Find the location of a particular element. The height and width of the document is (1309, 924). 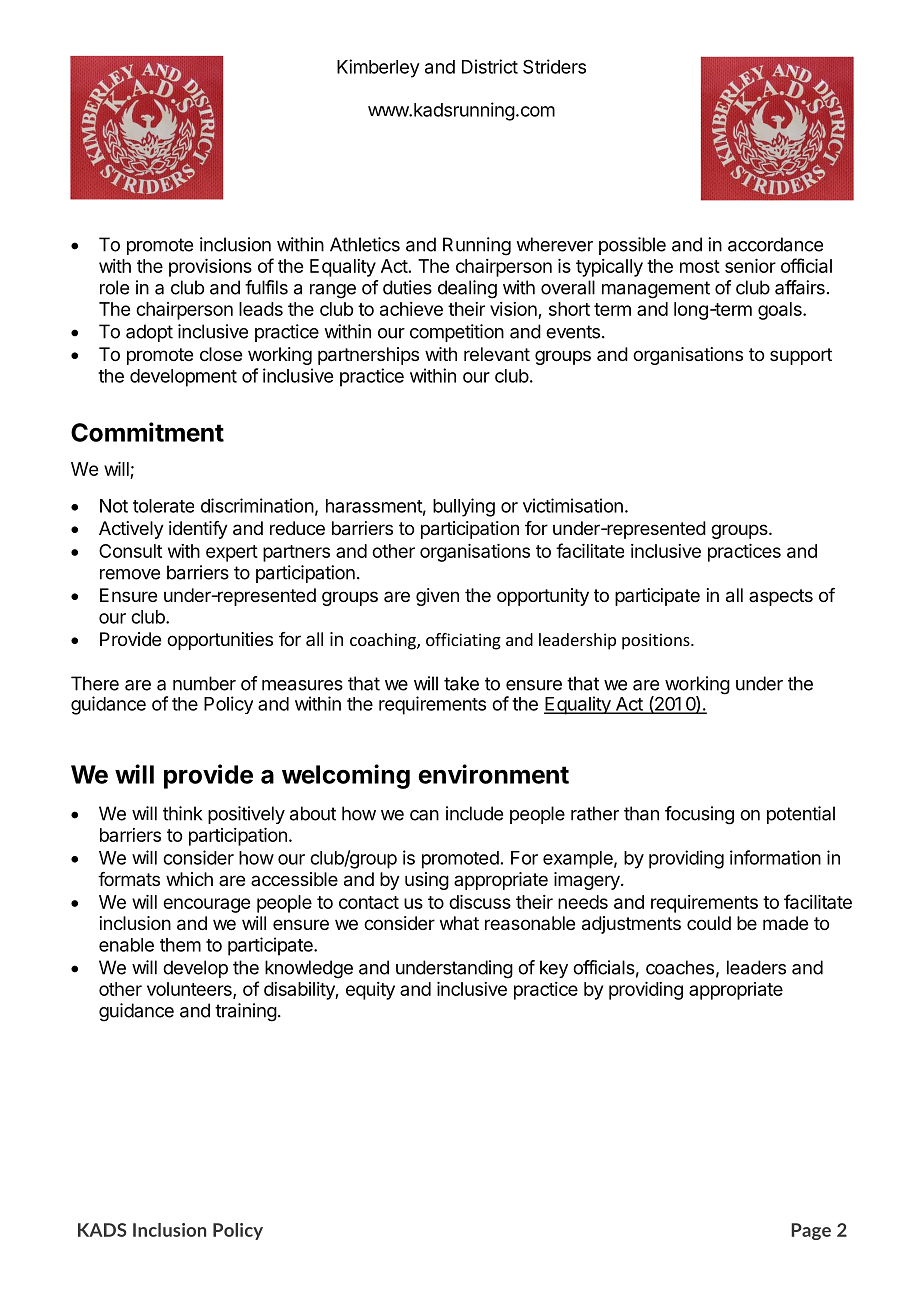

District is located at coordinates (490, 66).
